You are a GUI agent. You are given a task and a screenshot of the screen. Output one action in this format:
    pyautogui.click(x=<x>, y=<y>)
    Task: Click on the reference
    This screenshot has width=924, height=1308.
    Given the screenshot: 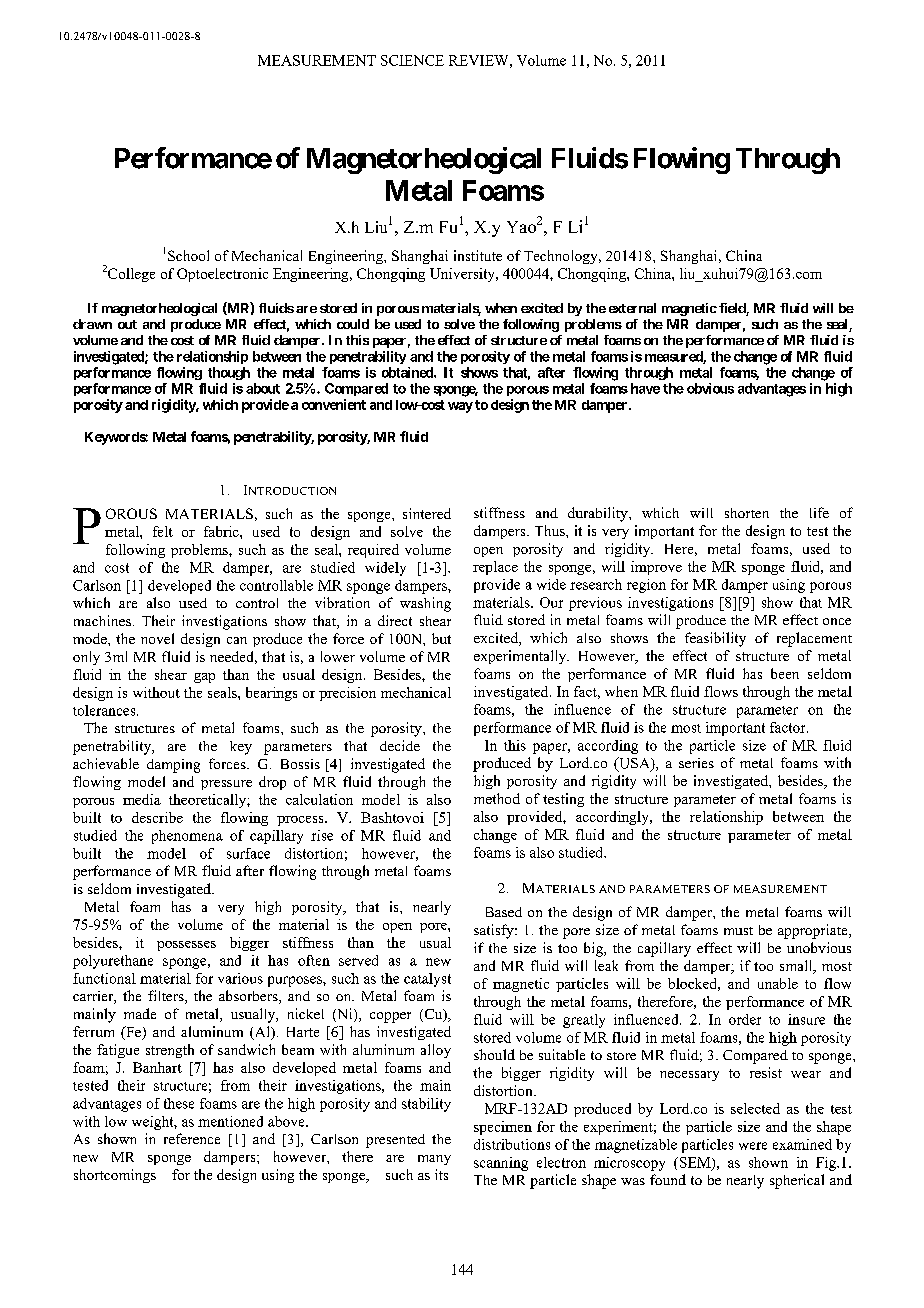 What is the action you would take?
    pyautogui.click(x=192, y=1138)
